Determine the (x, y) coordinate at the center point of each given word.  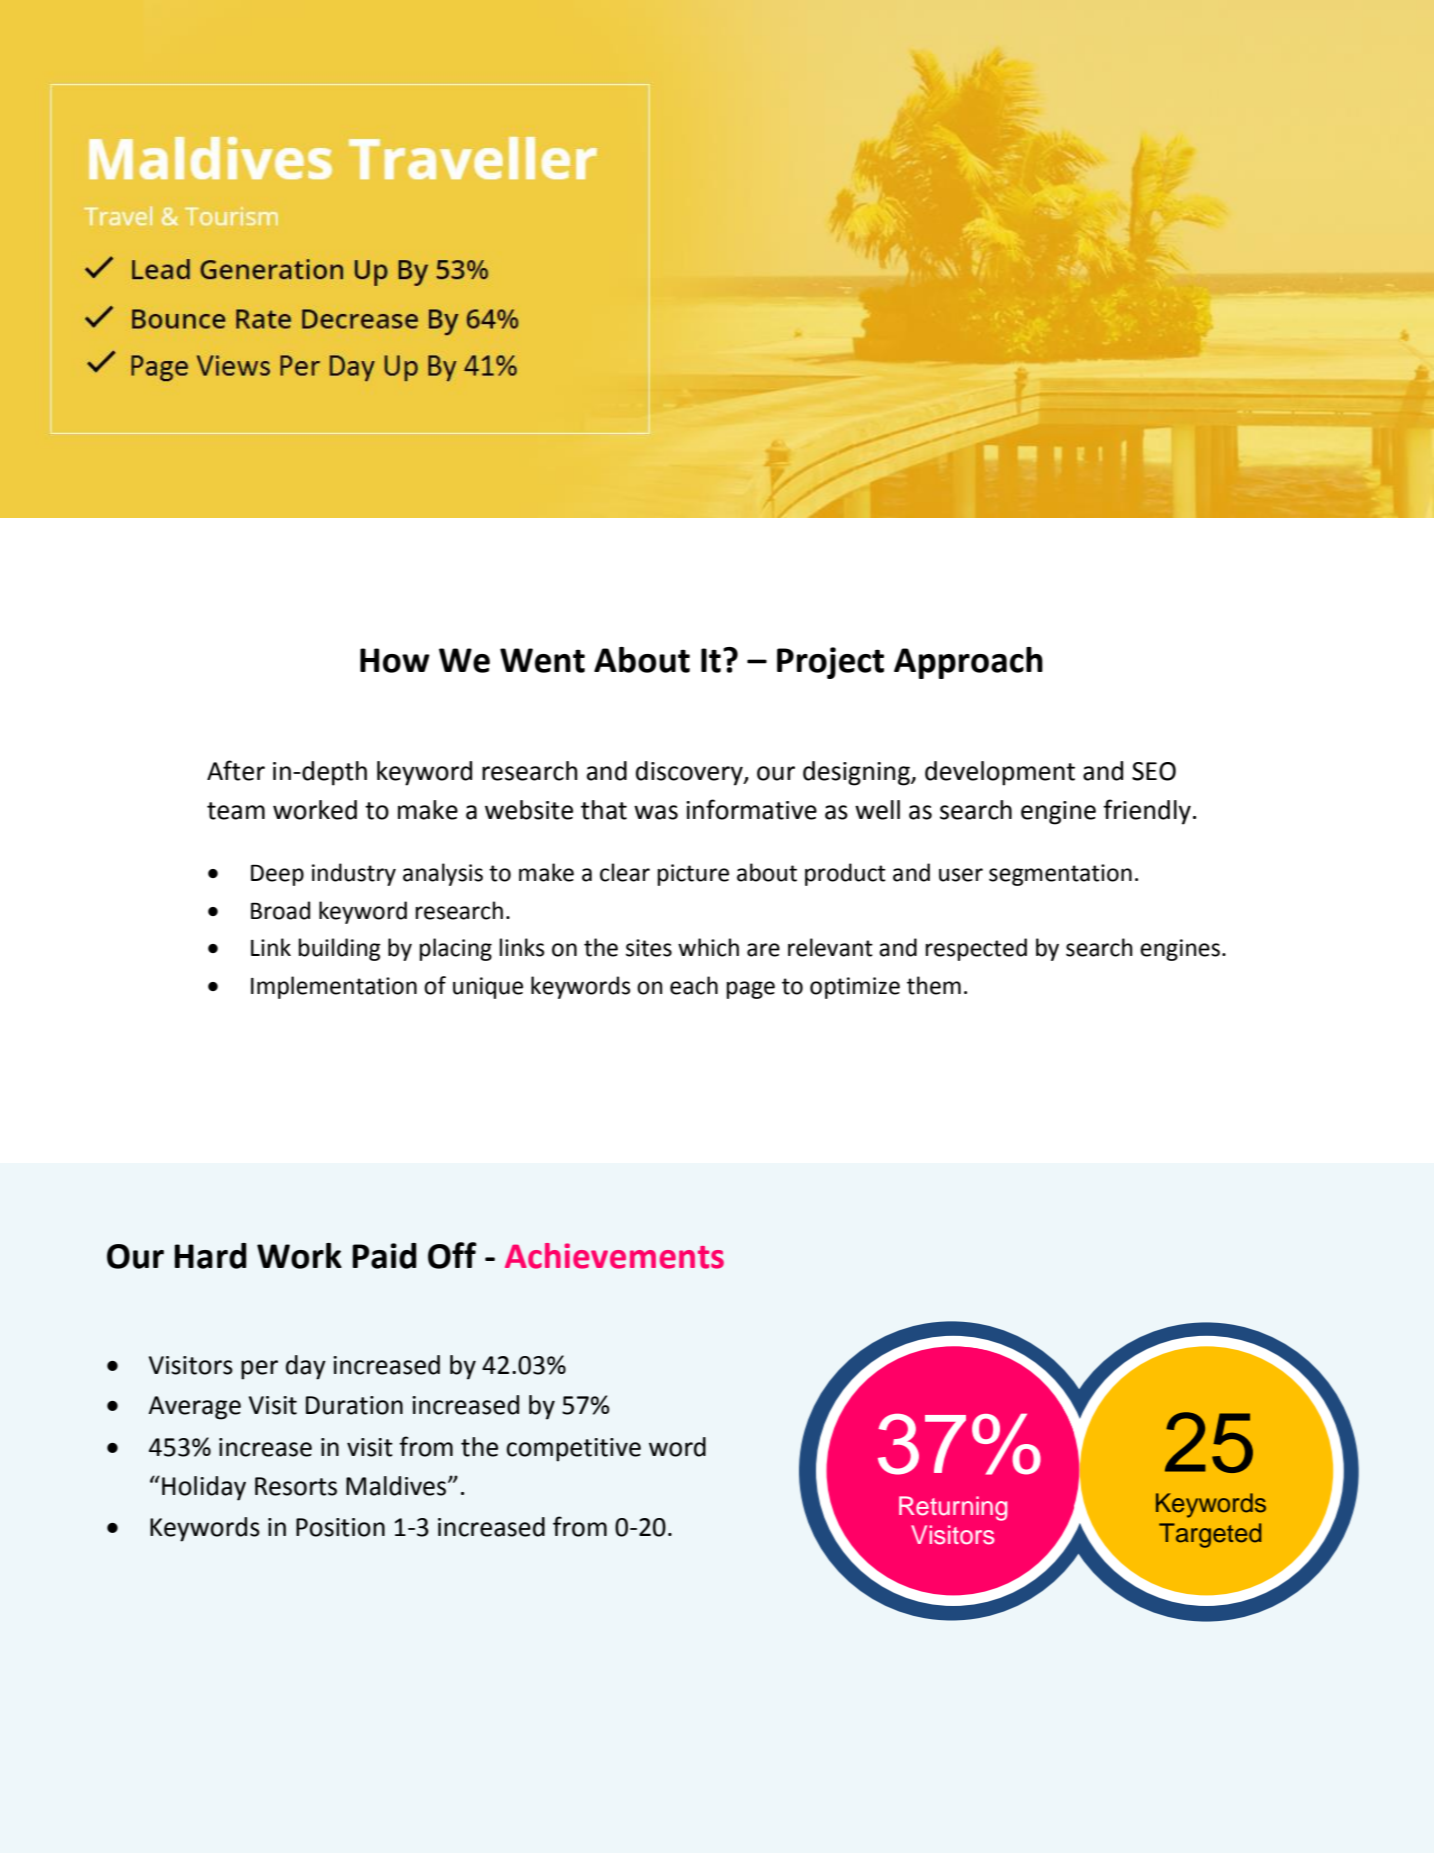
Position (340, 1527)
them (934, 985)
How (395, 660)
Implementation (334, 987)
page (751, 990)
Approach (968, 663)
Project (830, 663)
